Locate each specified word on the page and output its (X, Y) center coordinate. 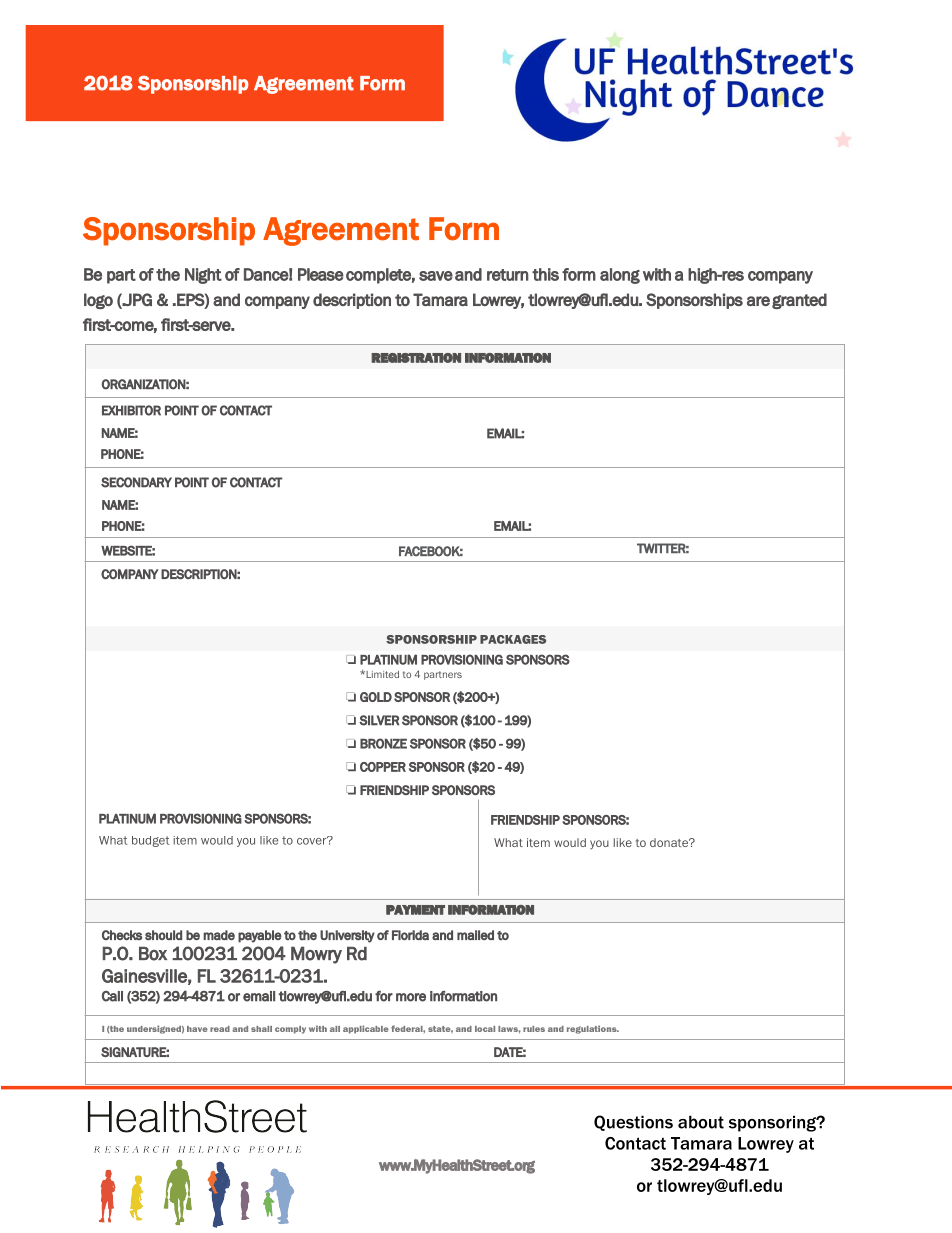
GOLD (376, 697)
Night (203, 276)
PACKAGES (513, 639)
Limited (381, 674)
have (197, 1029)
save (436, 276)
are (758, 301)
